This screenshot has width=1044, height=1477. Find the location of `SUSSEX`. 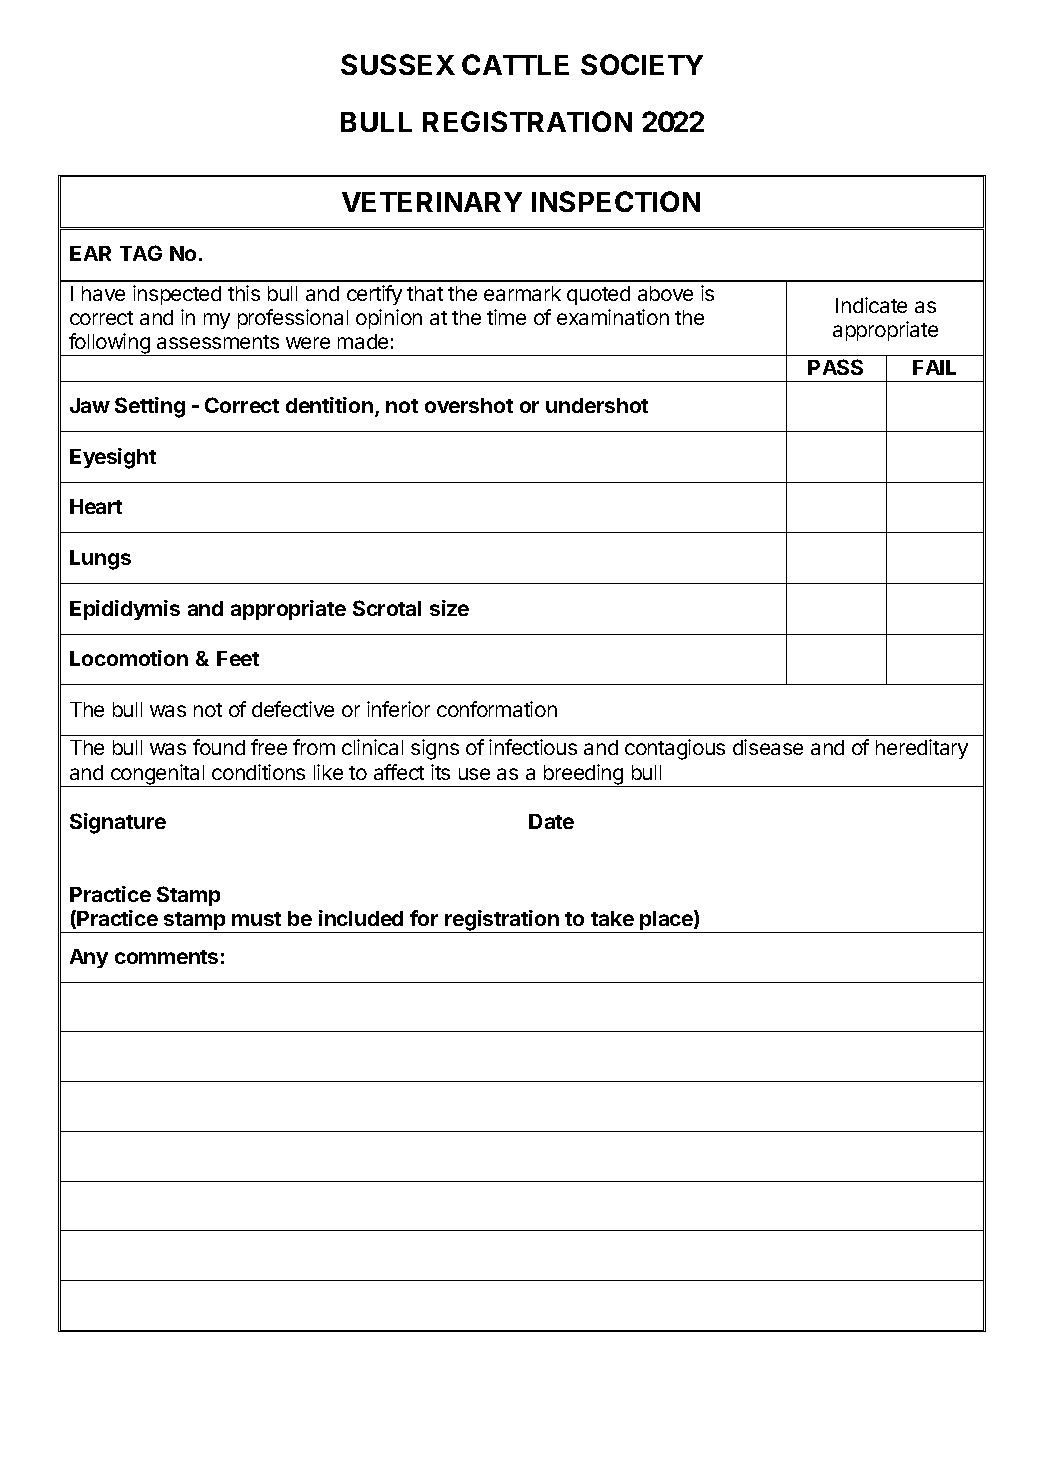

SUSSEX is located at coordinates (398, 64).
